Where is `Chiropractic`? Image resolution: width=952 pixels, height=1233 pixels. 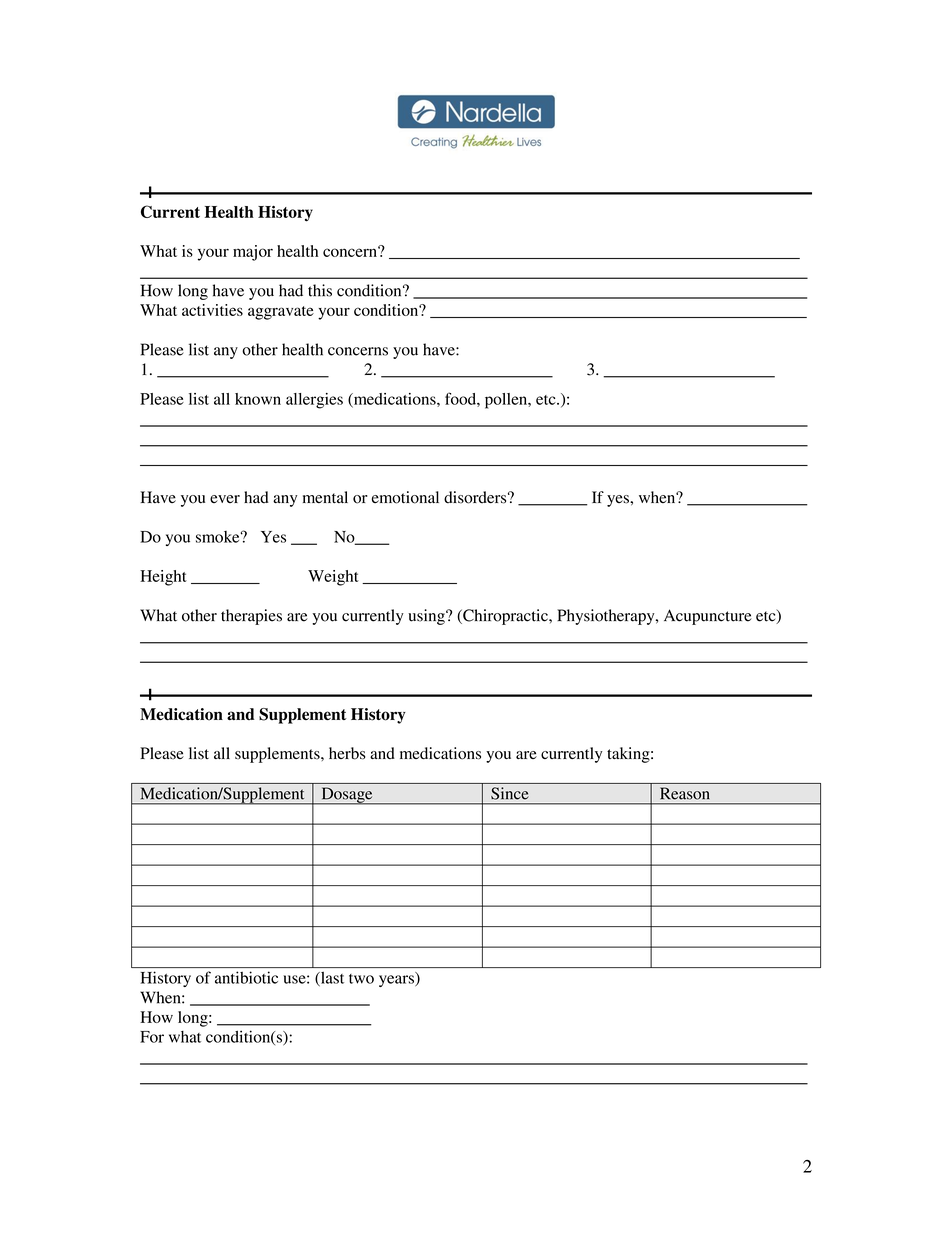
Chiropractic is located at coordinates (505, 617).
